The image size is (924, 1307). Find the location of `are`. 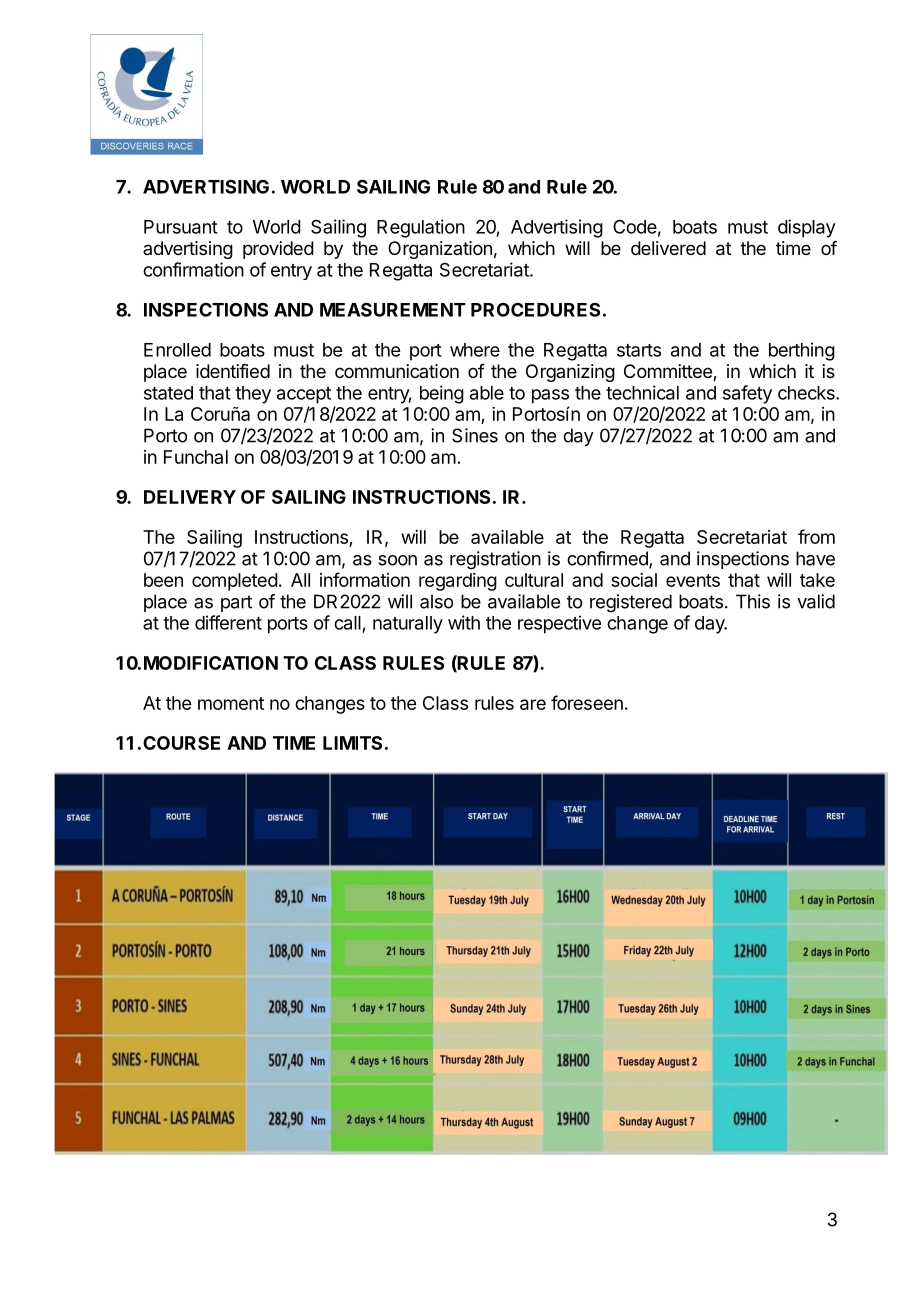

are is located at coordinates (533, 704).
